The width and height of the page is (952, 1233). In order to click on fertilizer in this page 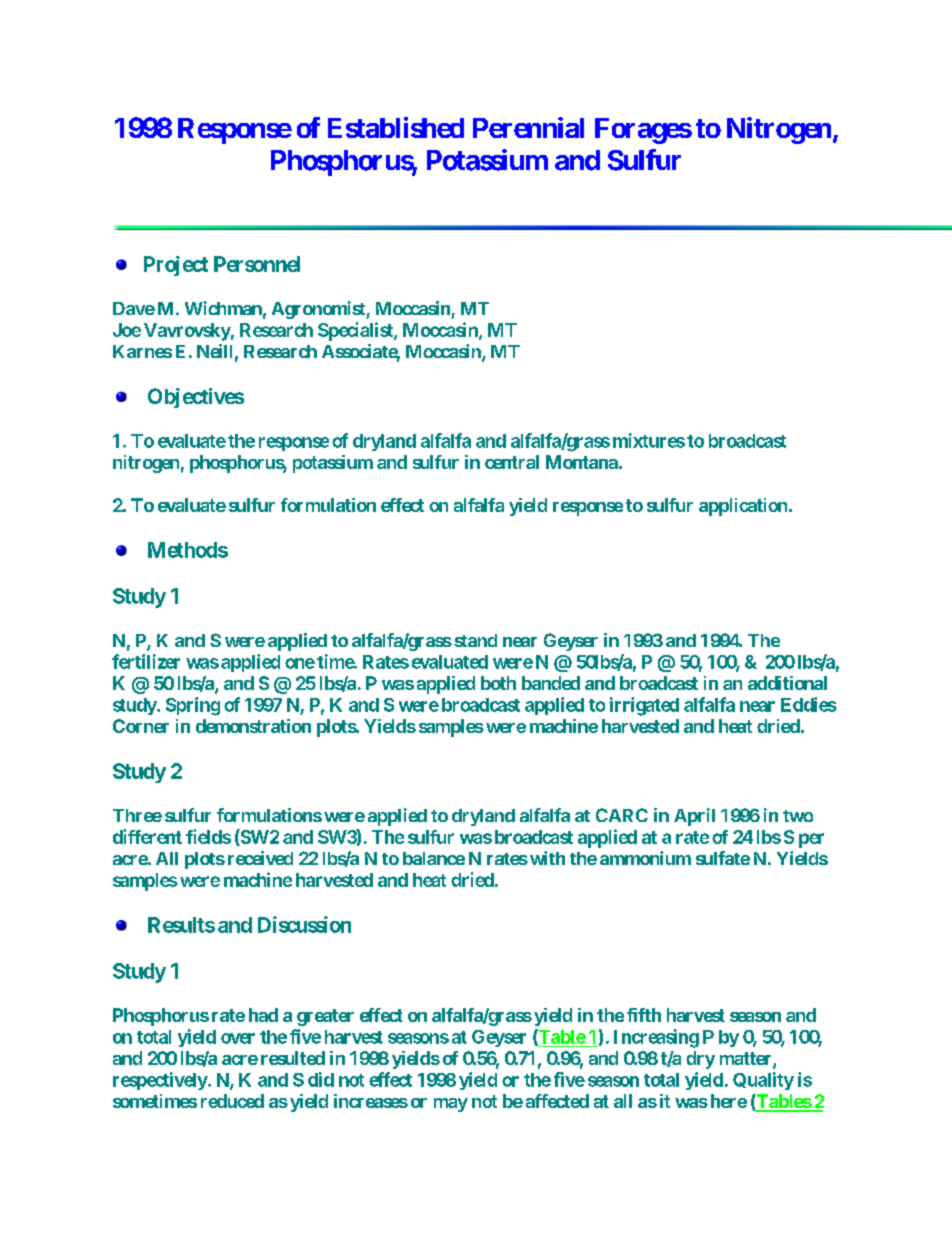, I will do `click(146, 661)`.
